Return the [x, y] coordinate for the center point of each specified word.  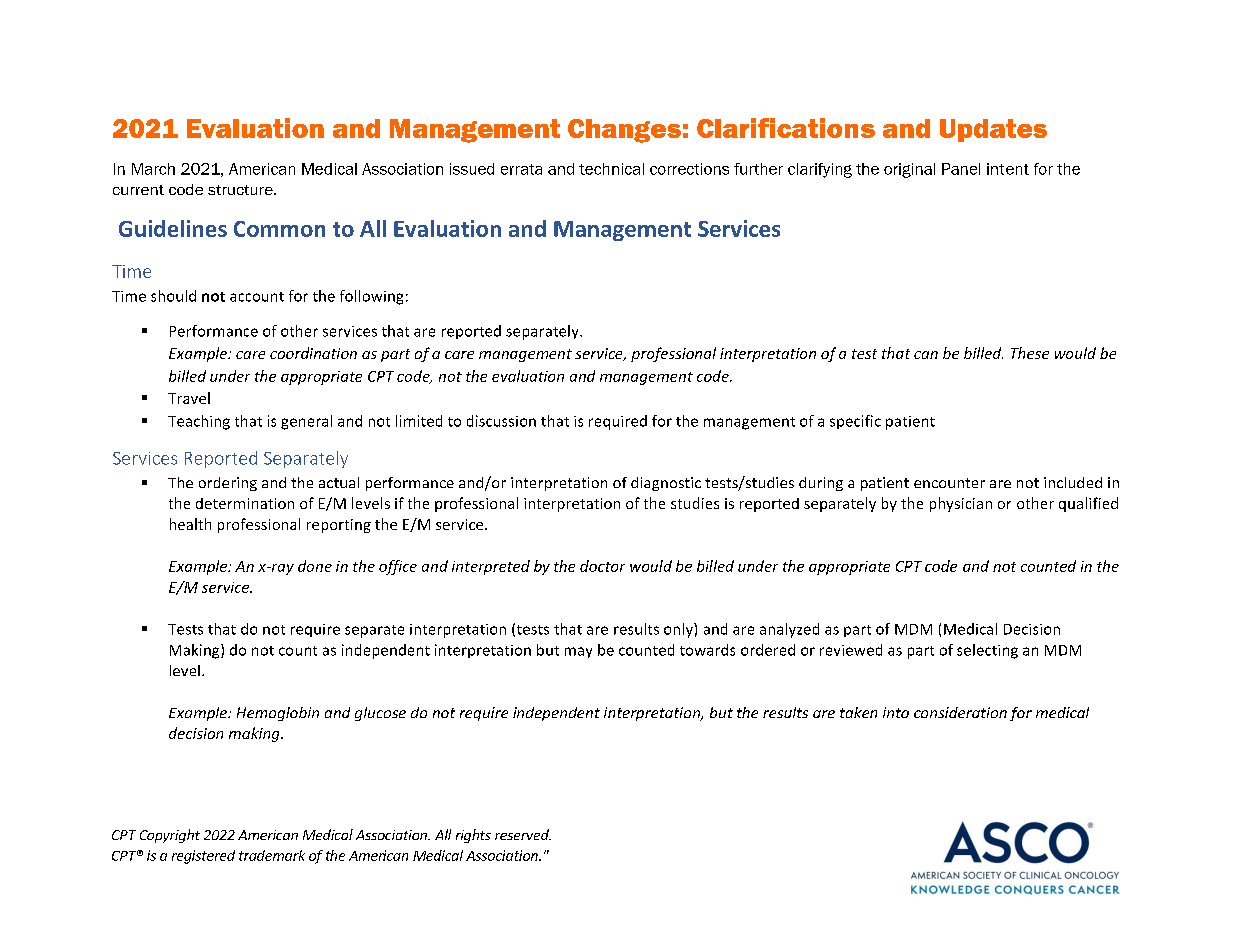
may [578, 652]
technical [611, 169]
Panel [961, 169]
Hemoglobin [278, 714]
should [173, 296]
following [371, 297]
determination [245, 503]
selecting [987, 651]
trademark [272, 855]
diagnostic [666, 484]
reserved [523, 834]
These [1030, 353]
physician [961, 504]
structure [241, 190]
